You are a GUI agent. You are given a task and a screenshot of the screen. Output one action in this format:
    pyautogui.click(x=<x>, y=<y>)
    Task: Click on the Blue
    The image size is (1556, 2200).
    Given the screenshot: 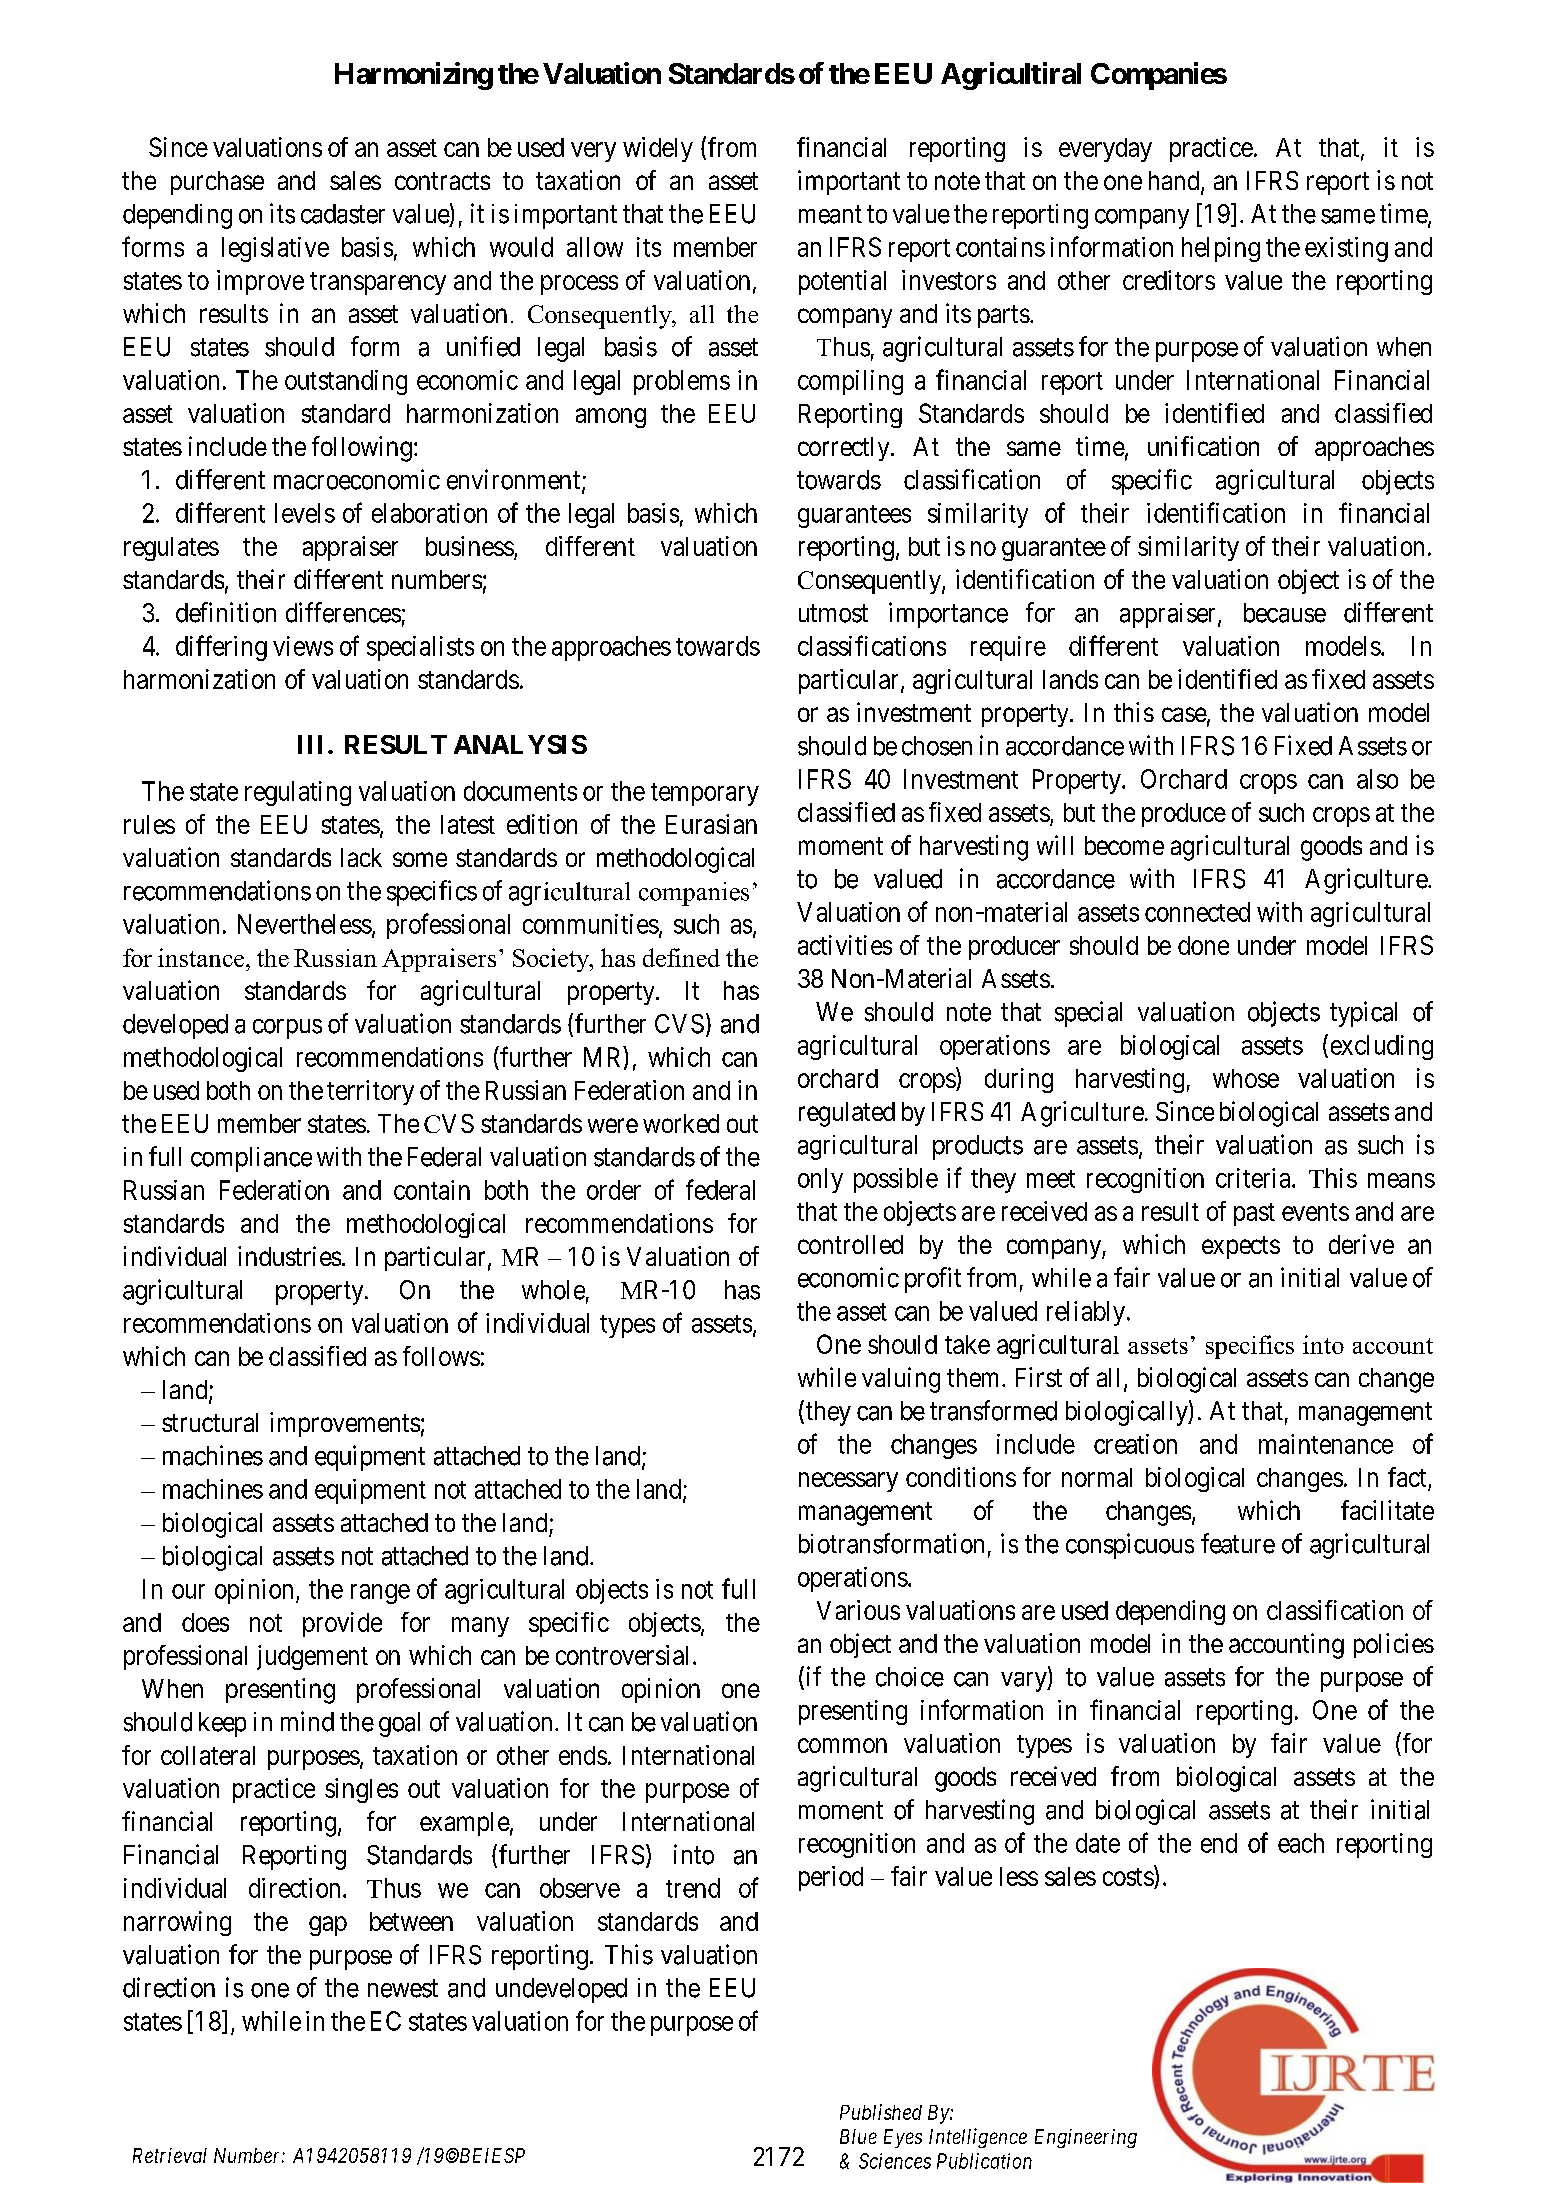 What is the action you would take?
    pyautogui.click(x=858, y=2136)
